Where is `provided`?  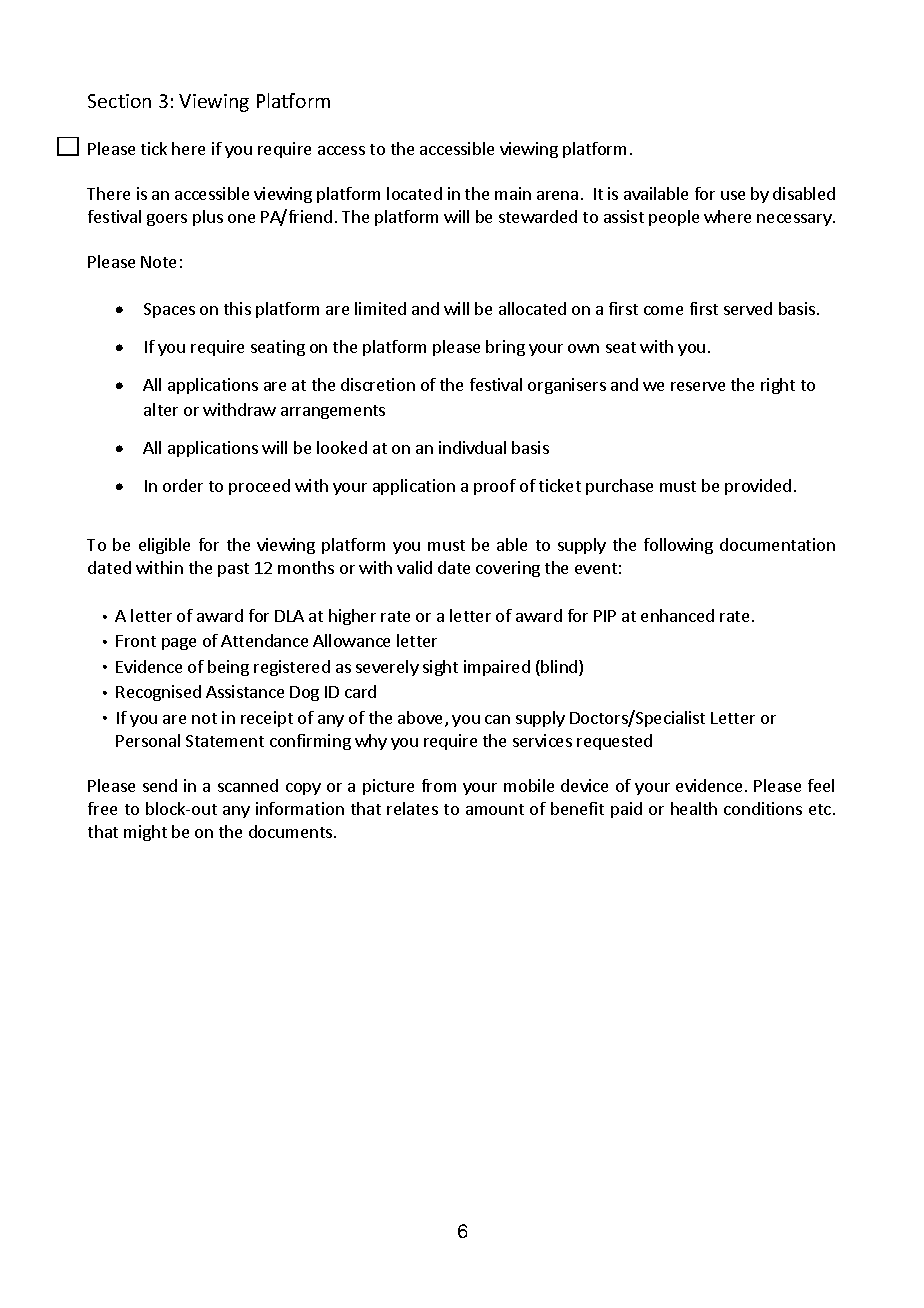 provided is located at coordinates (758, 487).
